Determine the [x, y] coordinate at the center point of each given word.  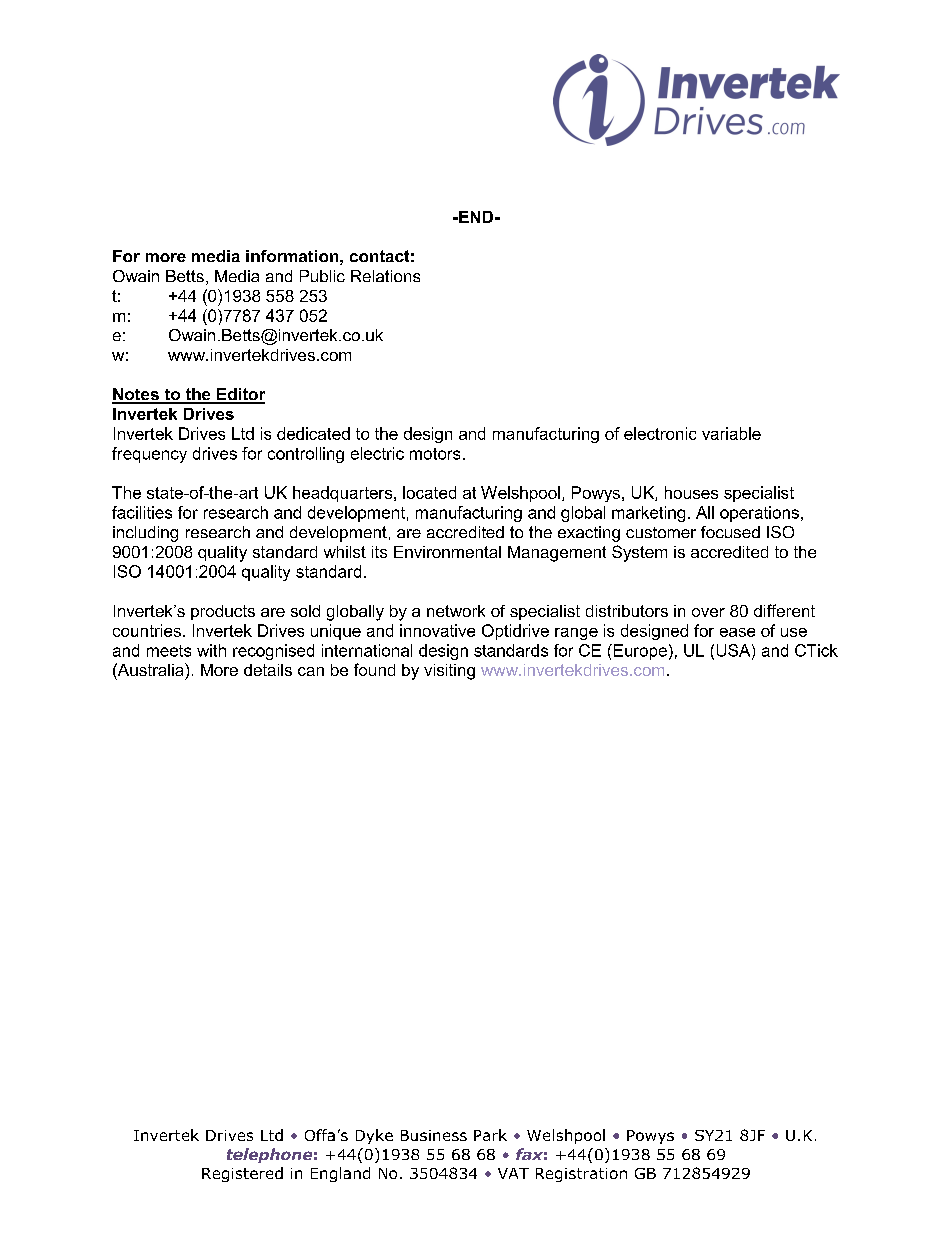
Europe [639, 652]
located [429, 492]
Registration [581, 1175]
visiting [449, 672]
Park [490, 1135]
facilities [142, 512]
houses [691, 492]
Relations [385, 276]
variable [731, 433]
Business [434, 1135]
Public [322, 276]
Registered [242, 1174]
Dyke [374, 1136]
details [268, 670]
